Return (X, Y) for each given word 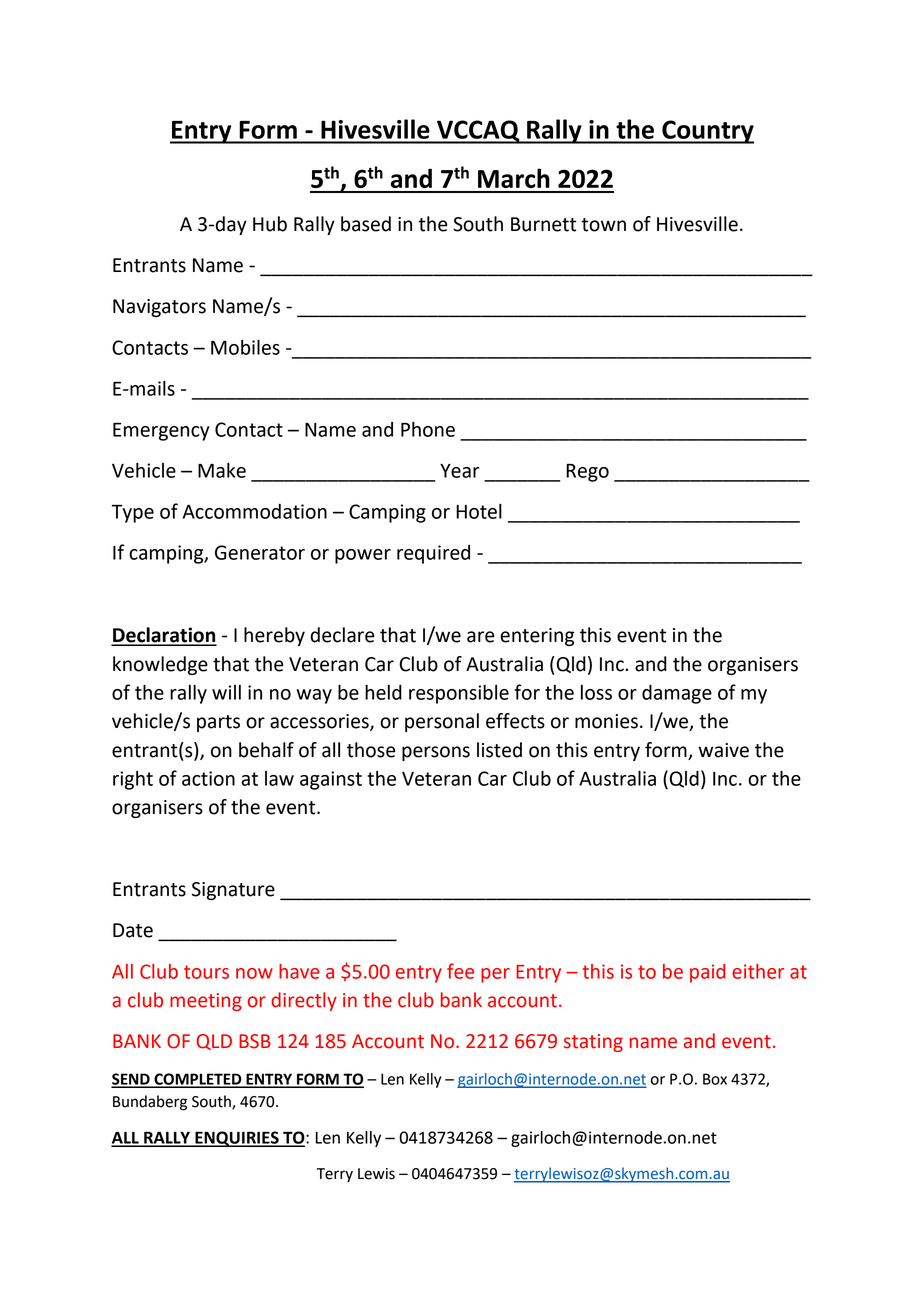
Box (715, 1079)
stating (593, 1043)
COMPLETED (198, 1080)
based (366, 224)
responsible (459, 694)
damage (677, 694)
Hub (270, 224)
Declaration (164, 636)
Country (707, 132)
